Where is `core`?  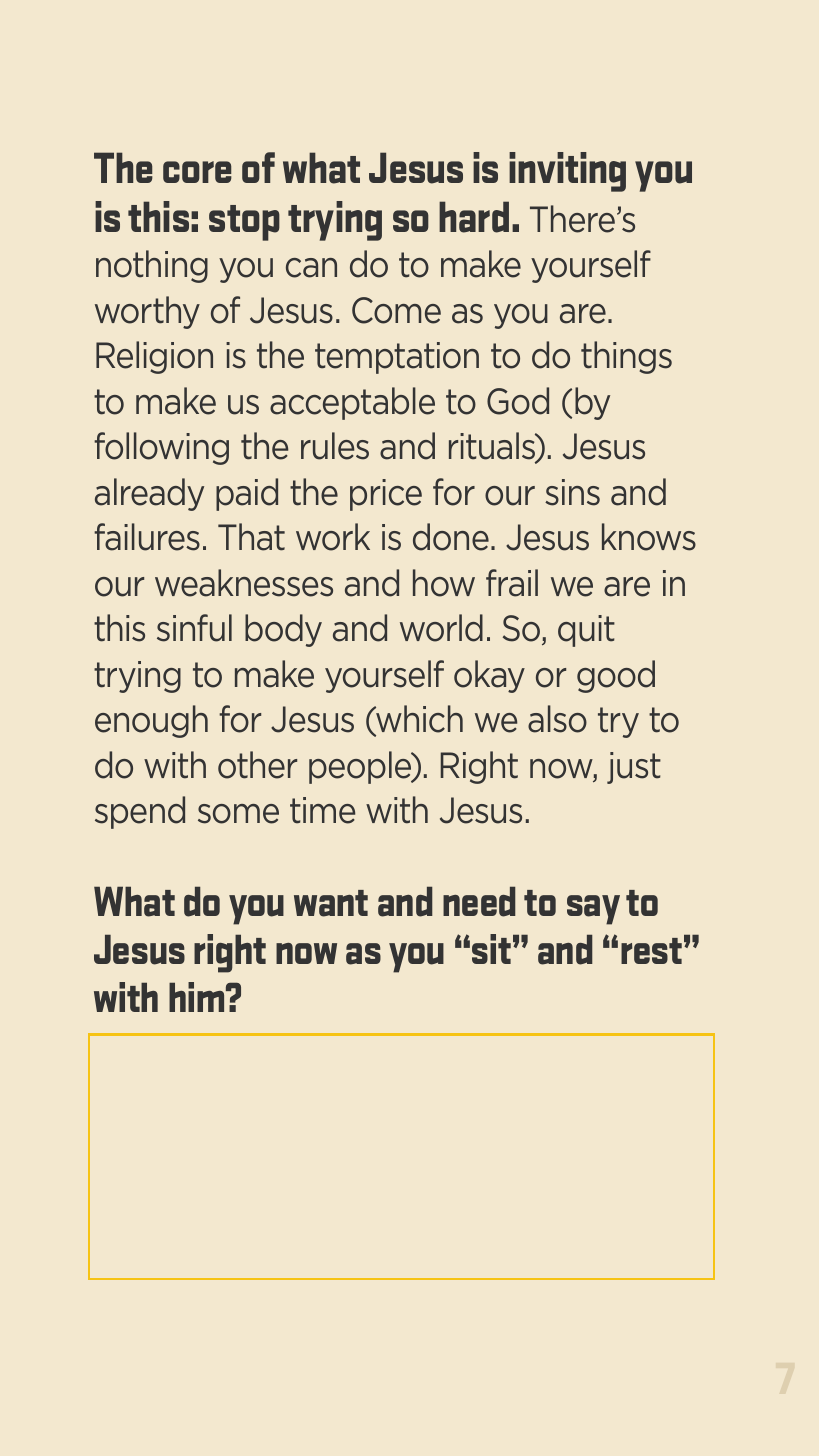 core is located at coordinates (197, 172).
